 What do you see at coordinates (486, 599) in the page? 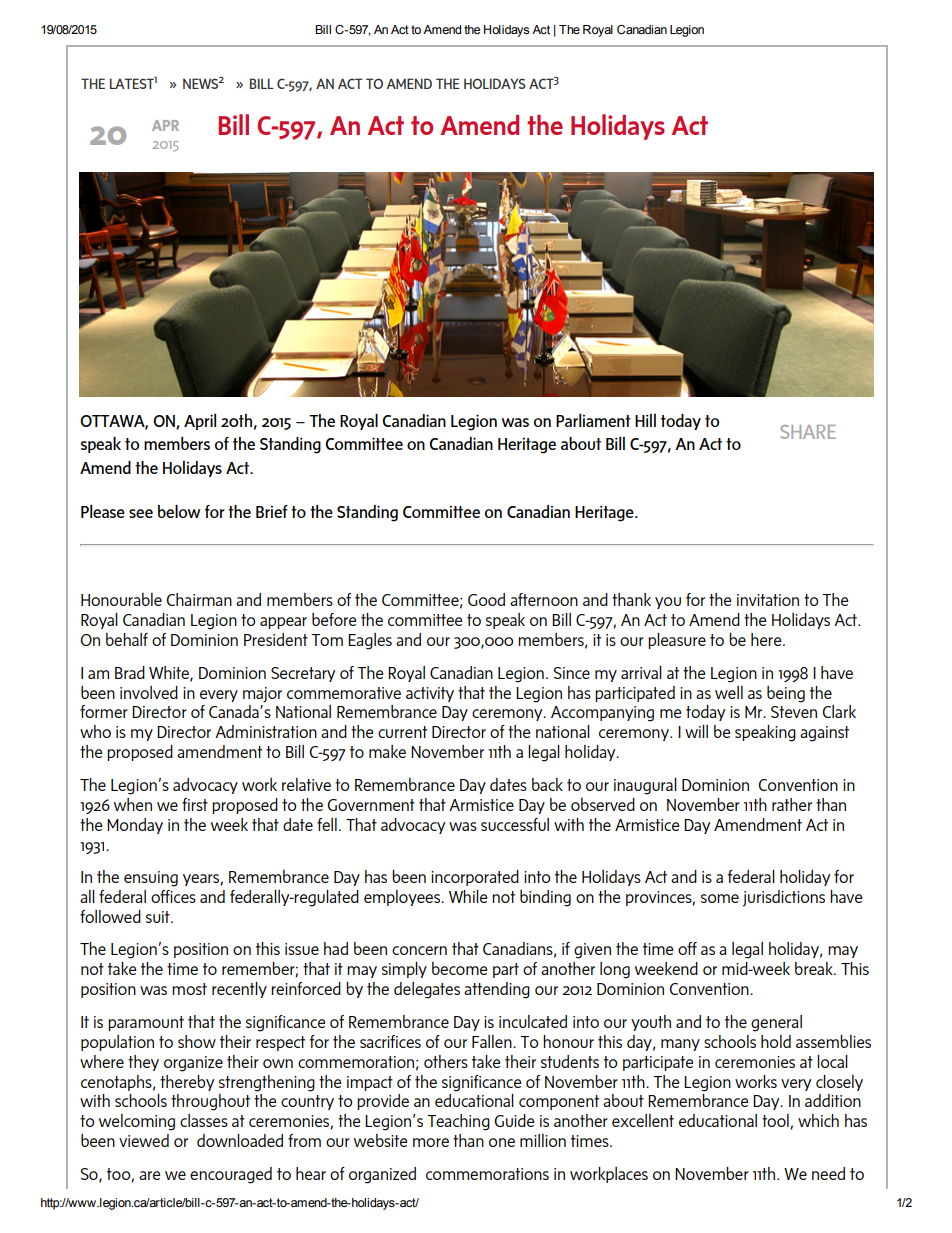
I see `Good` at bounding box center [486, 599].
